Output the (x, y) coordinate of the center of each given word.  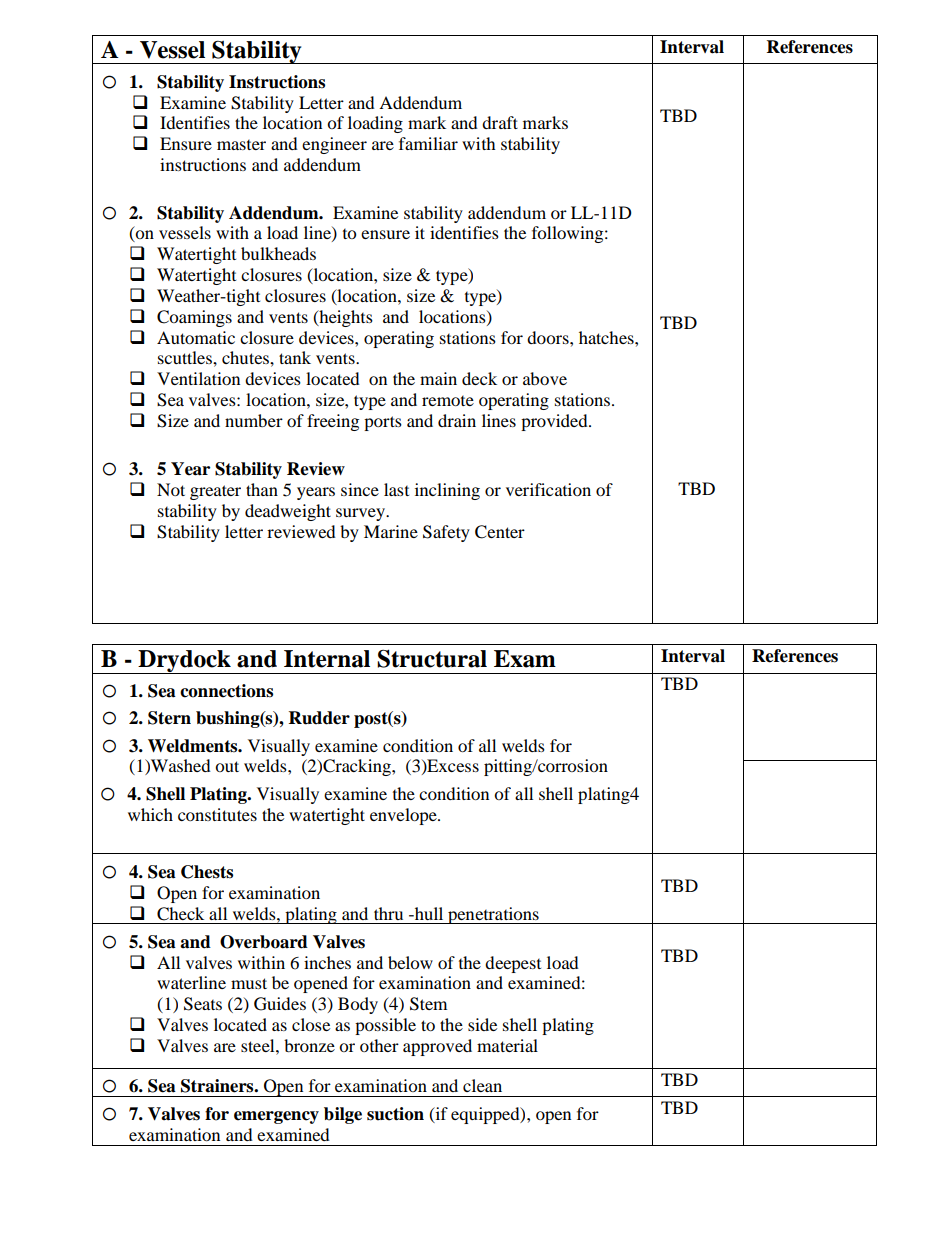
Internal (327, 659)
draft (500, 122)
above (545, 378)
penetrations (493, 915)
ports (383, 423)
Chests (207, 872)
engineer (334, 145)
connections (226, 691)
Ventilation (198, 378)
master (241, 145)
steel (259, 1045)
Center (500, 532)
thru (388, 913)
